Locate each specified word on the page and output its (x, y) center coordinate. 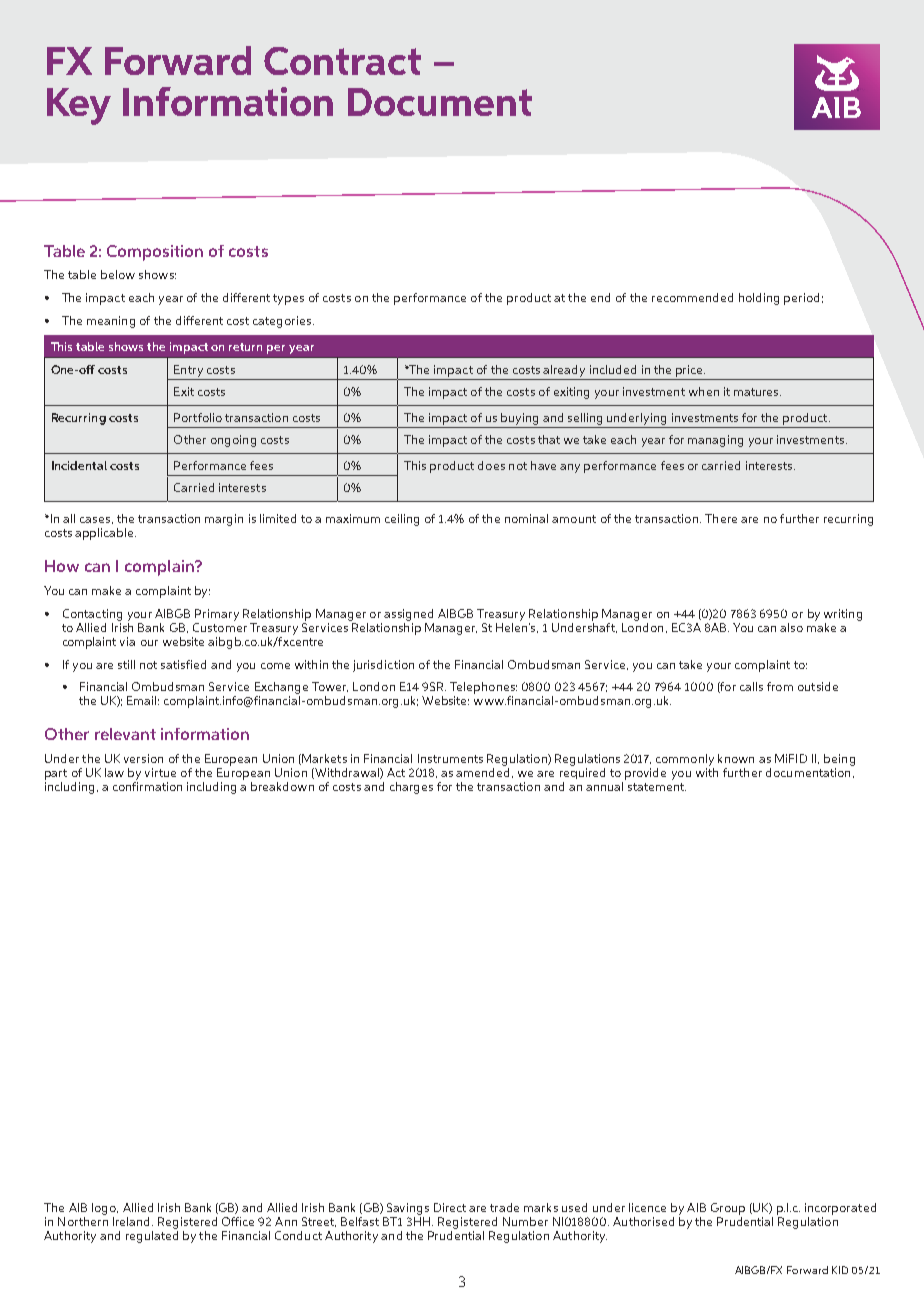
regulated (152, 1237)
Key (79, 106)
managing (715, 441)
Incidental (79, 465)
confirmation (147, 786)
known (736, 758)
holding (759, 299)
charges (411, 788)
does (491, 465)
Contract (342, 61)
